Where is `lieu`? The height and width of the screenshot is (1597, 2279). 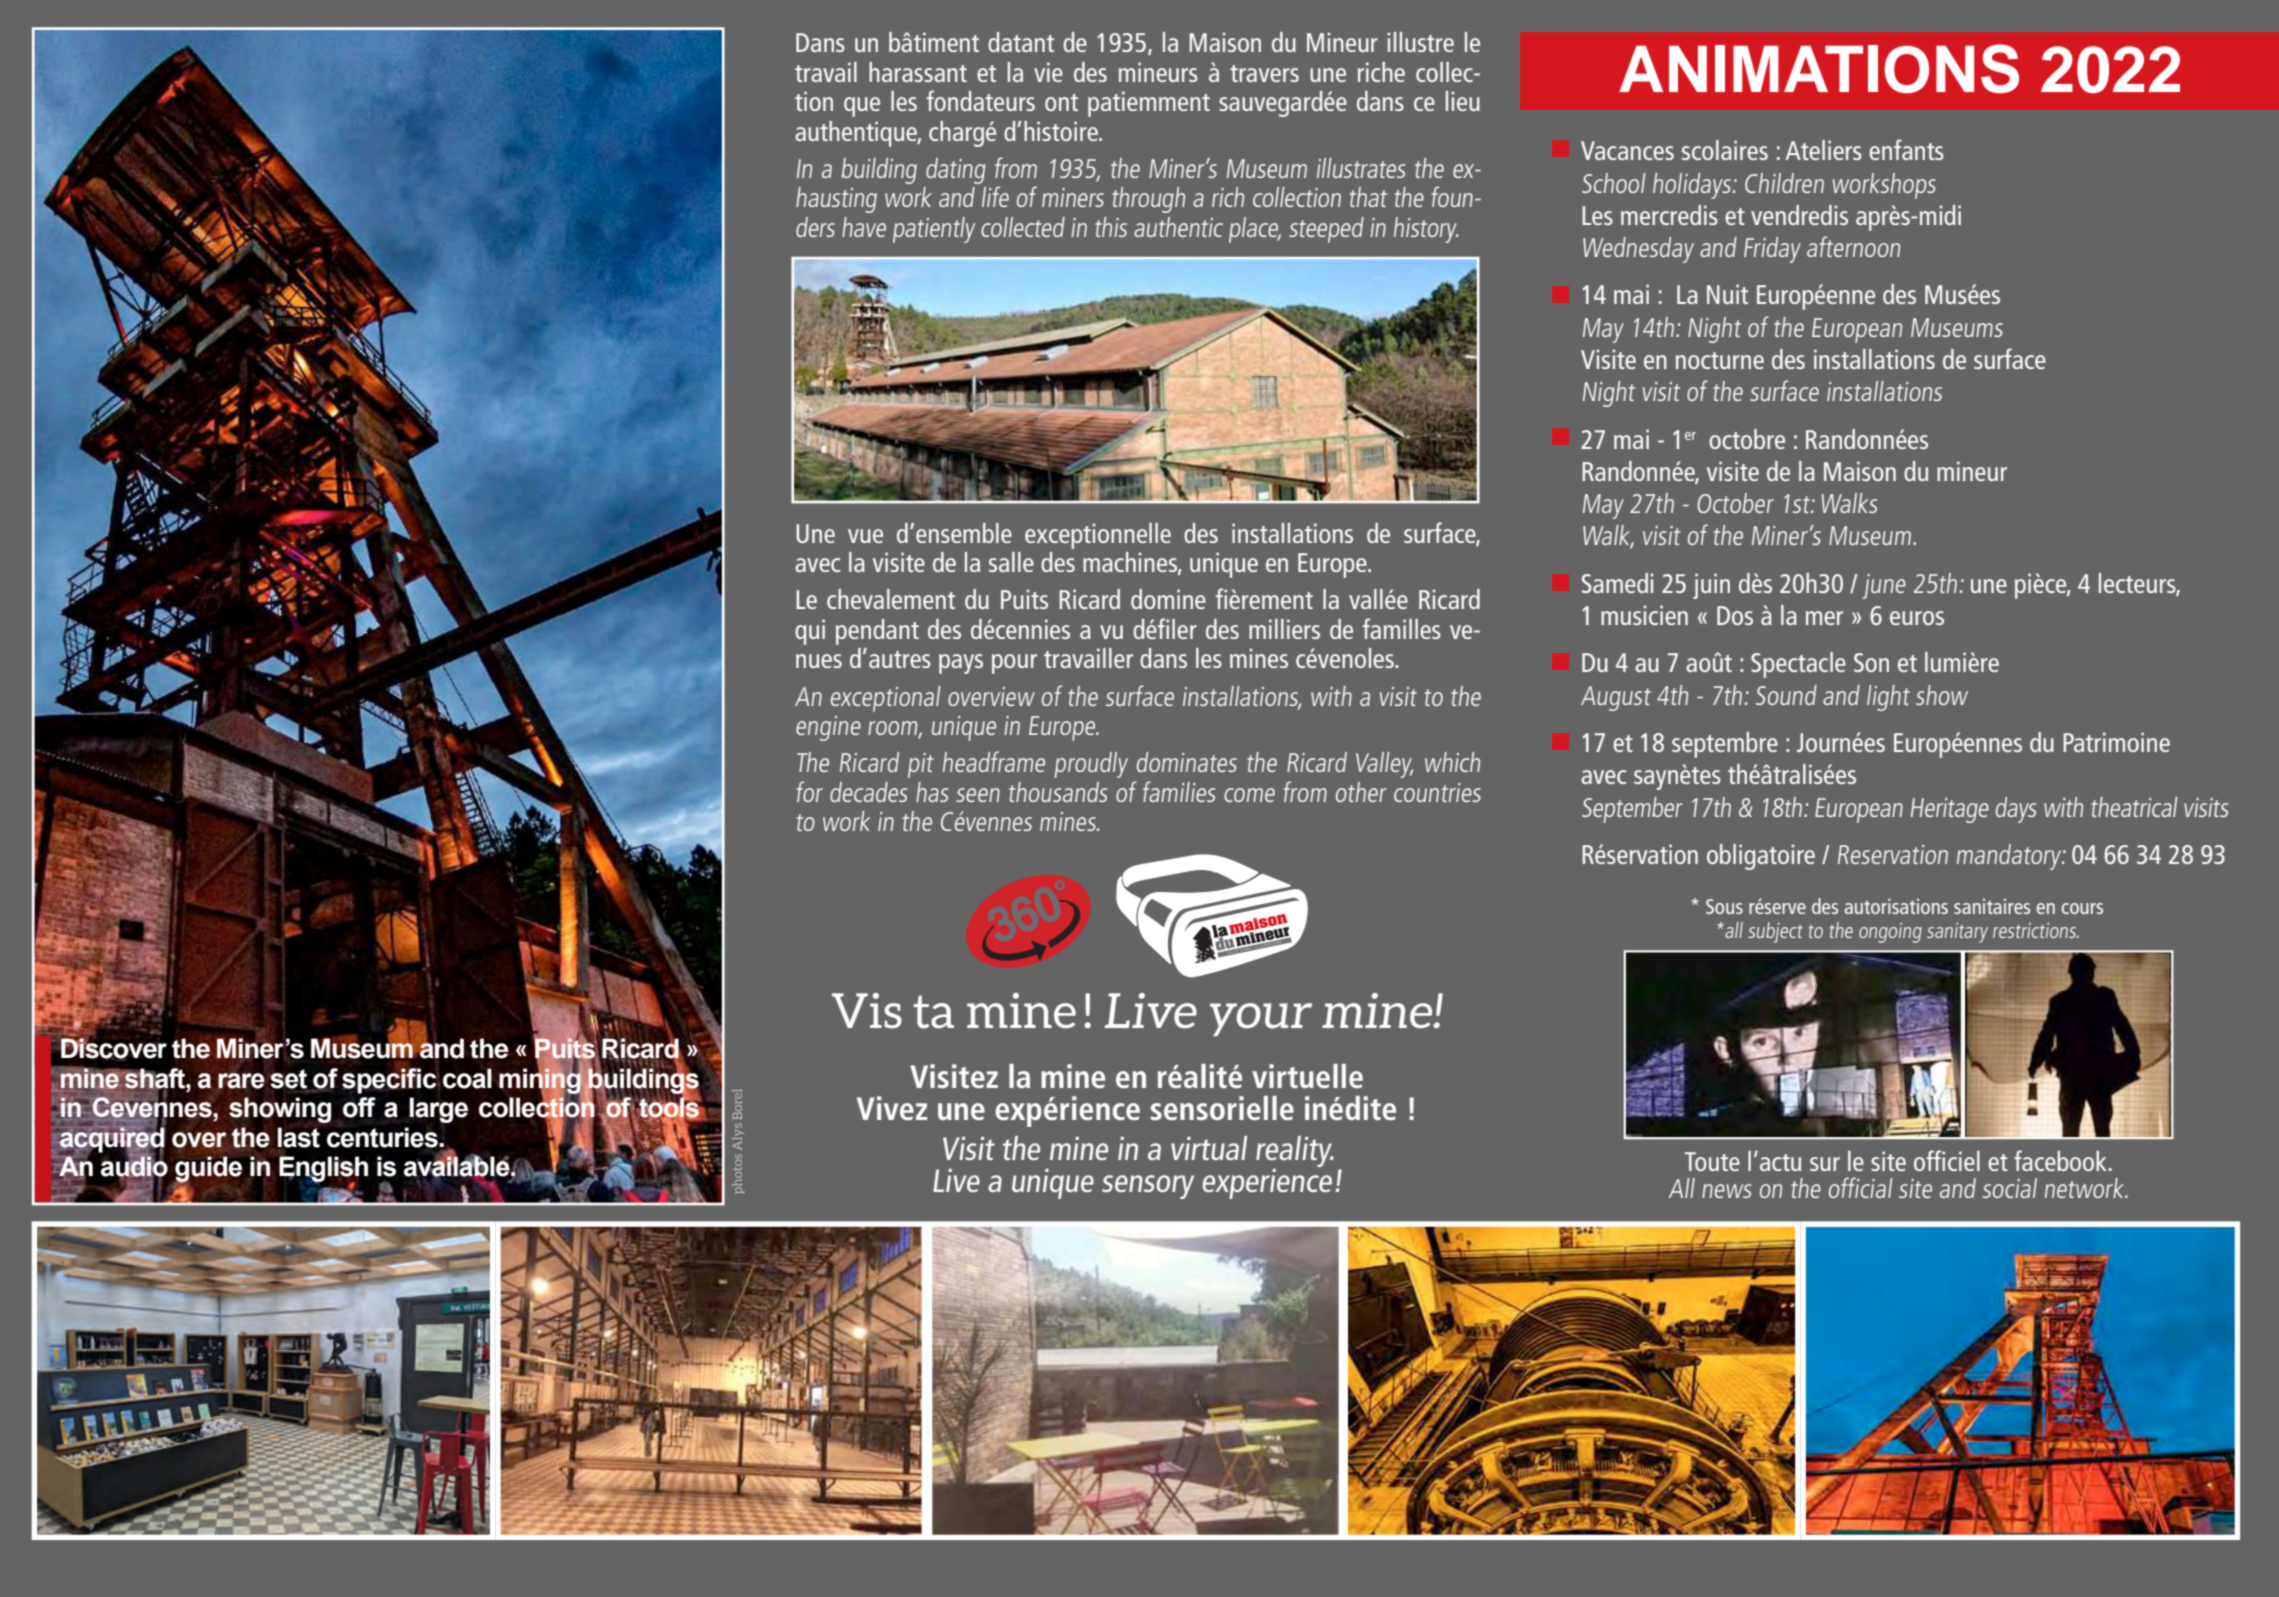
lieu is located at coordinates (1463, 101).
